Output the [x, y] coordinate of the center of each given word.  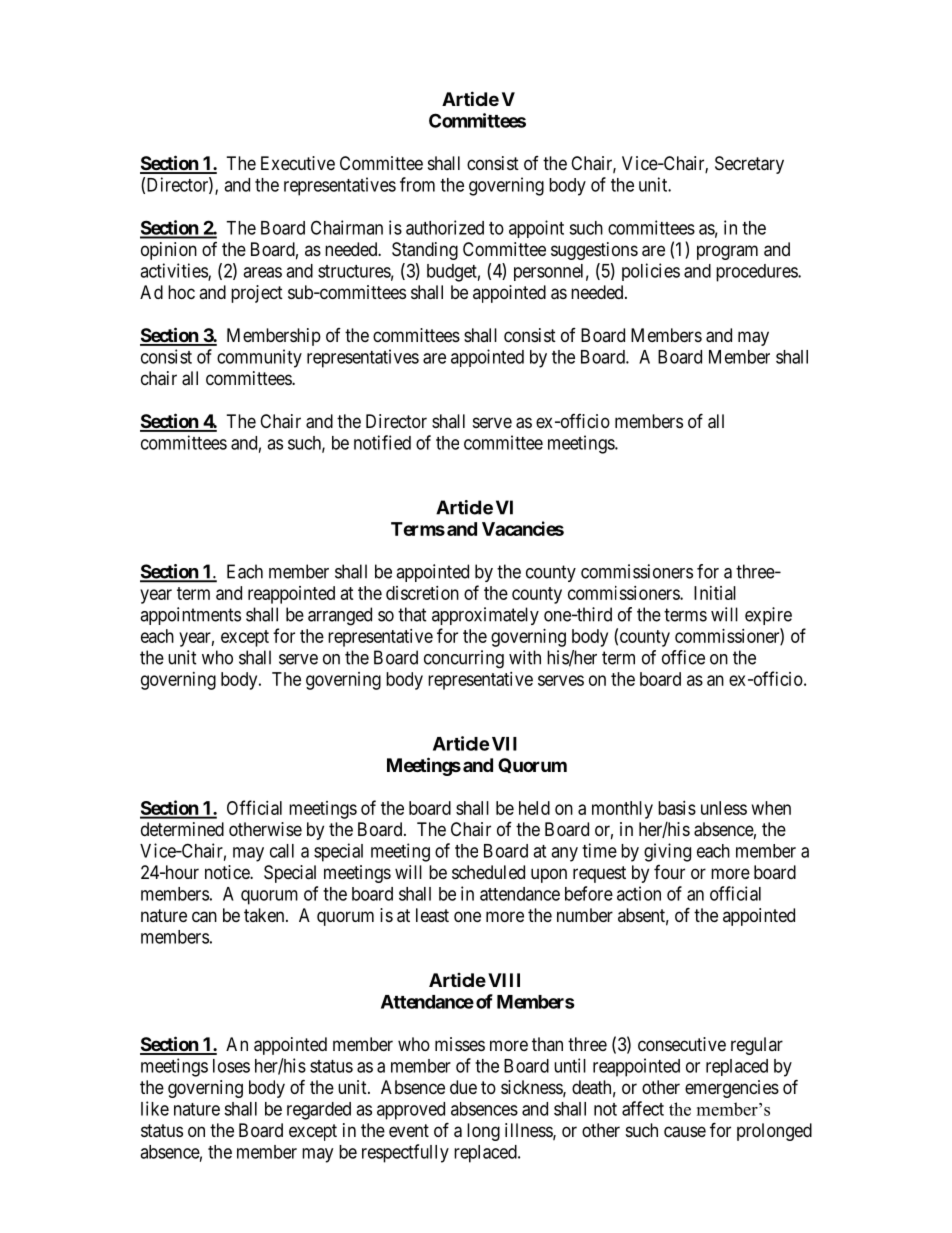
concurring [464, 659]
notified [382, 442]
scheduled [488, 872]
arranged [340, 616]
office [683, 657]
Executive [298, 163]
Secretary [749, 165]
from [417, 184]
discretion [422, 593]
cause [685, 1132]
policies [651, 272]
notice [228, 872]
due [463, 1087]
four [669, 872]
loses [231, 1066]
